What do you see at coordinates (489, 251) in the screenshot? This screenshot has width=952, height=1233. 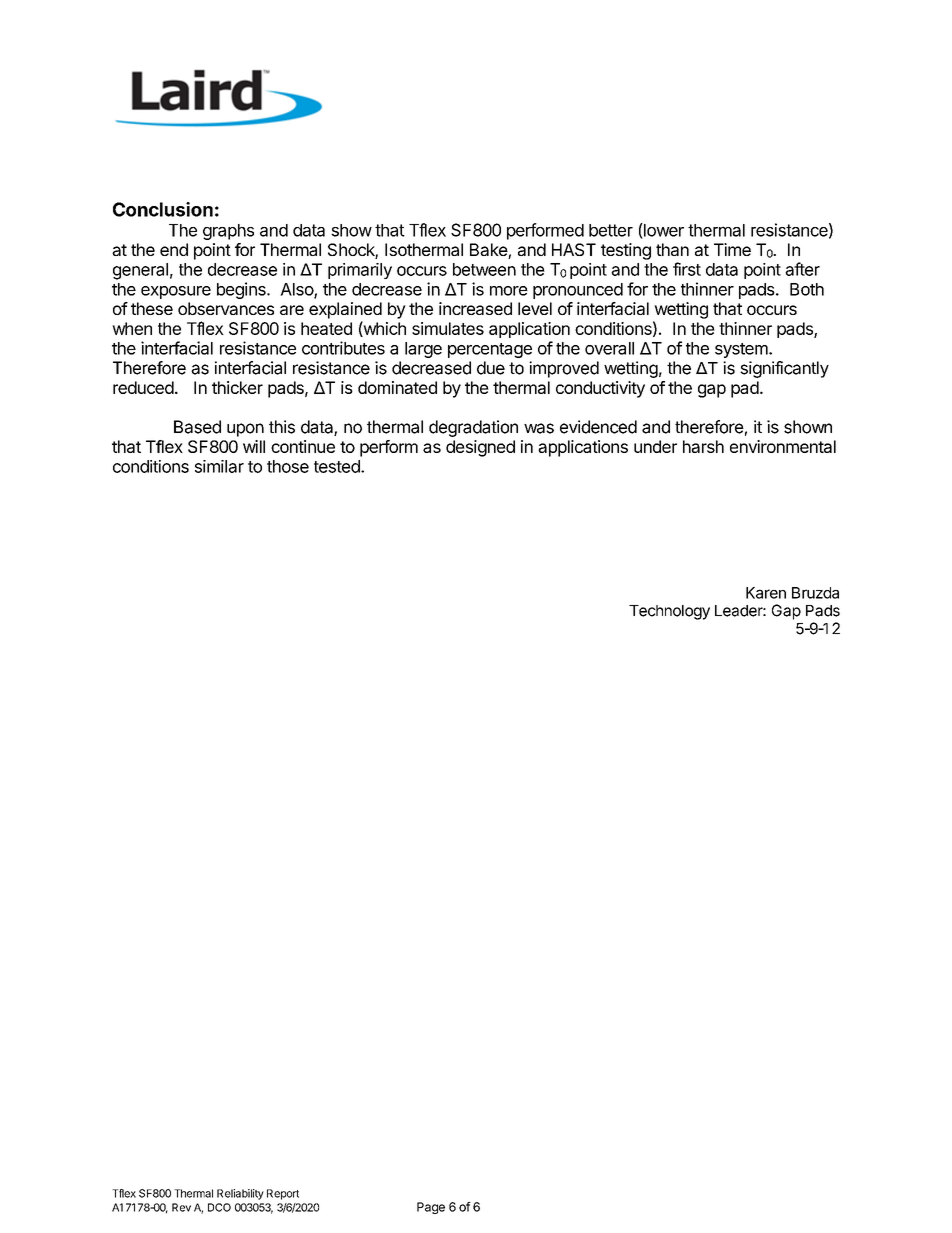 I see `Bake` at bounding box center [489, 251].
